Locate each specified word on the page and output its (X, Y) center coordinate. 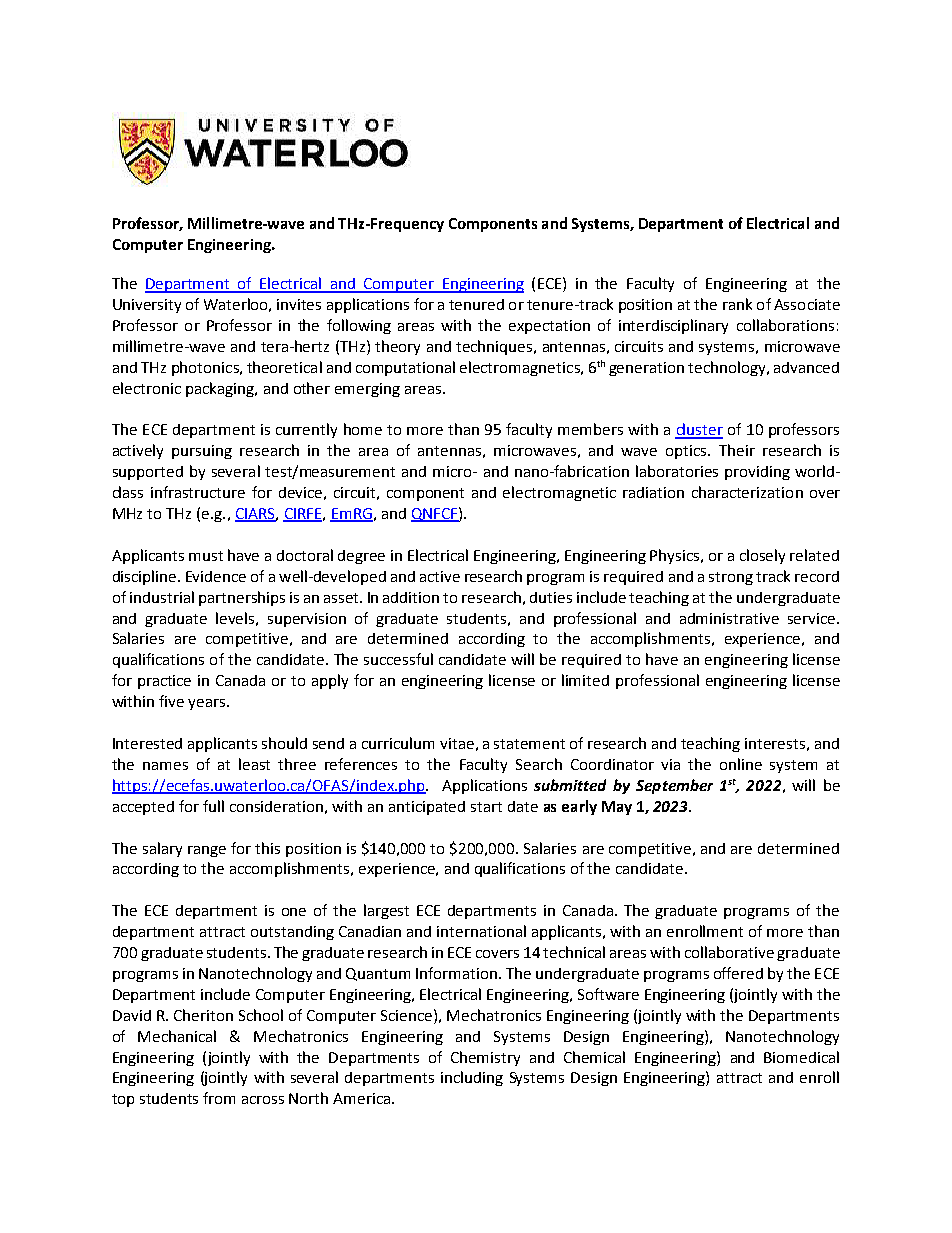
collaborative (729, 952)
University (147, 306)
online (741, 764)
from (219, 1098)
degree (361, 557)
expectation (549, 327)
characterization (747, 492)
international (481, 931)
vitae (457, 743)
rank (737, 304)
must (206, 556)
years (208, 704)
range (207, 851)
